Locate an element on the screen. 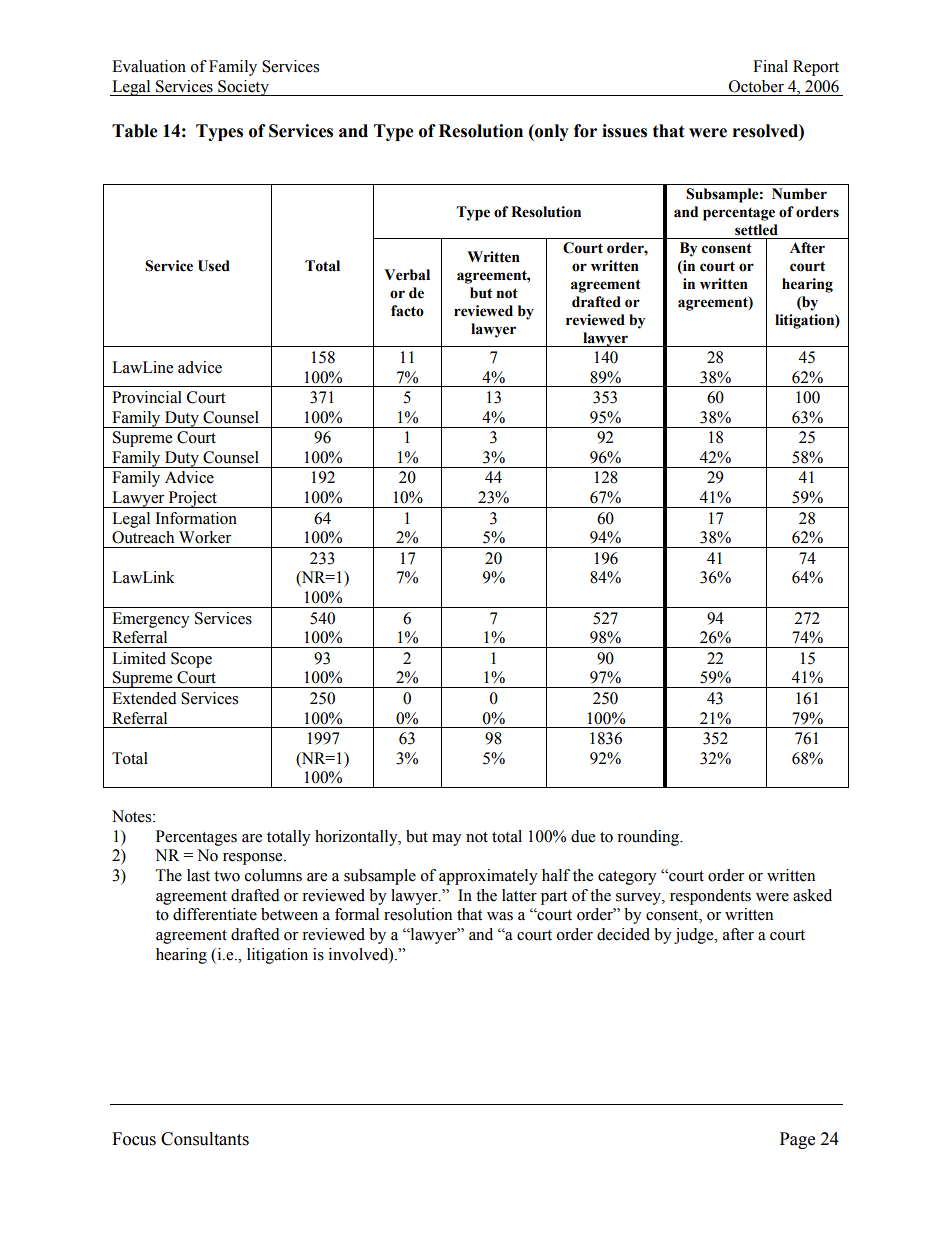  October is located at coordinates (756, 86).
